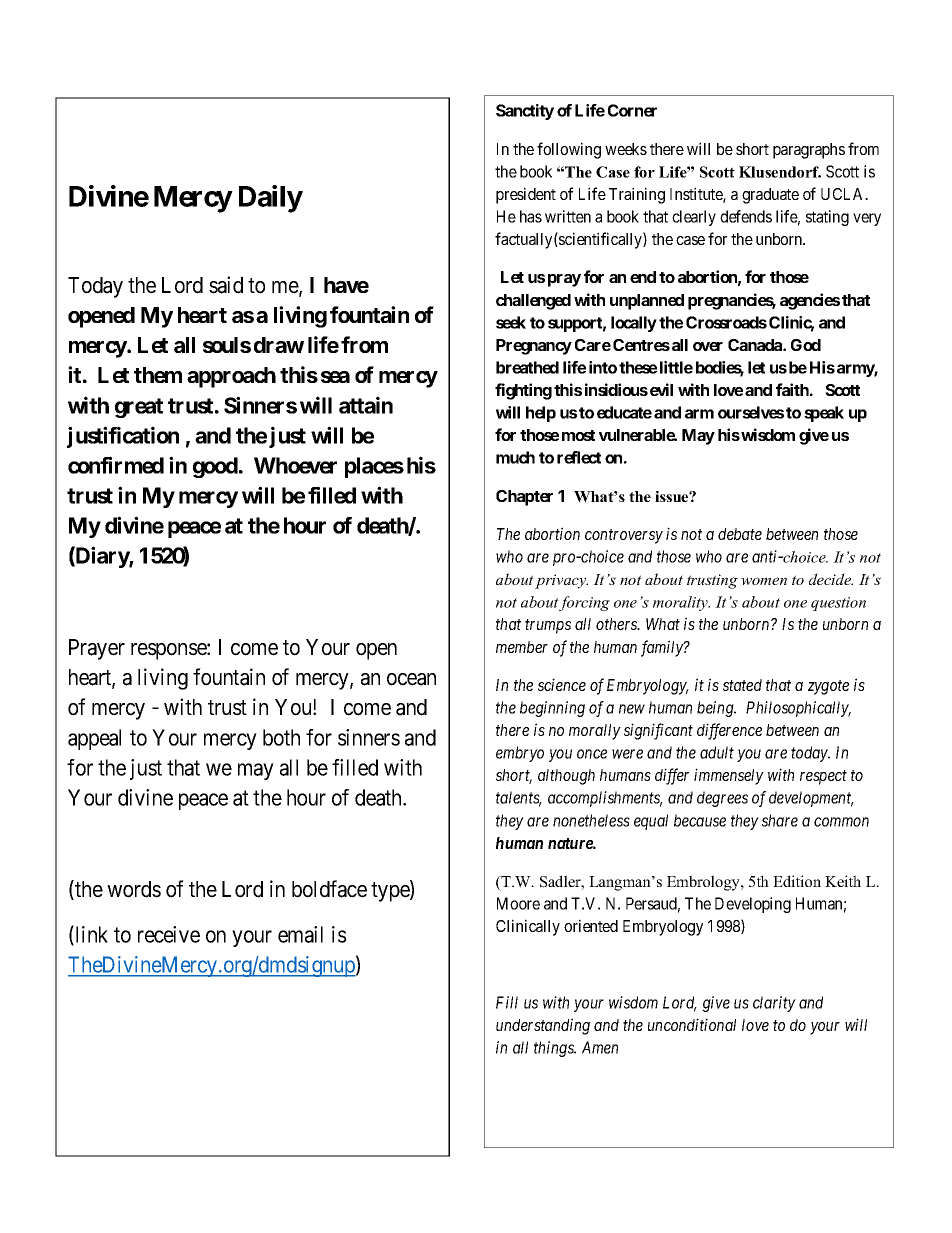  Describe the element at coordinates (519, 799) in the image. I see `talents` at that location.
